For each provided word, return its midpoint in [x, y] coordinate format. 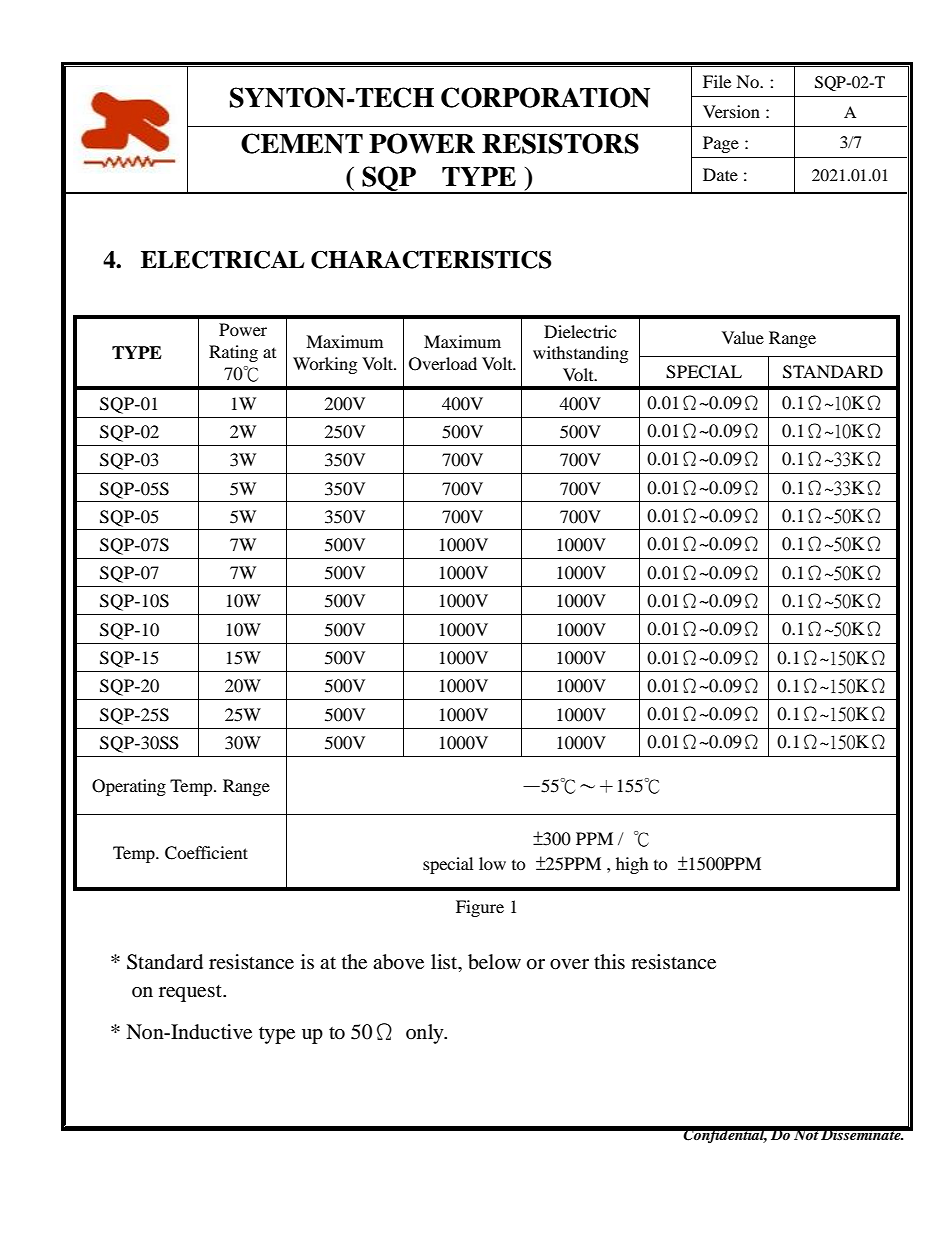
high [632, 865]
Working [325, 365]
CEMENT [302, 143]
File [717, 81]
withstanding [580, 354]
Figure [480, 908]
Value [743, 337]
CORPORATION [545, 97]
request [191, 993]
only [426, 1034]
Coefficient [206, 853]
